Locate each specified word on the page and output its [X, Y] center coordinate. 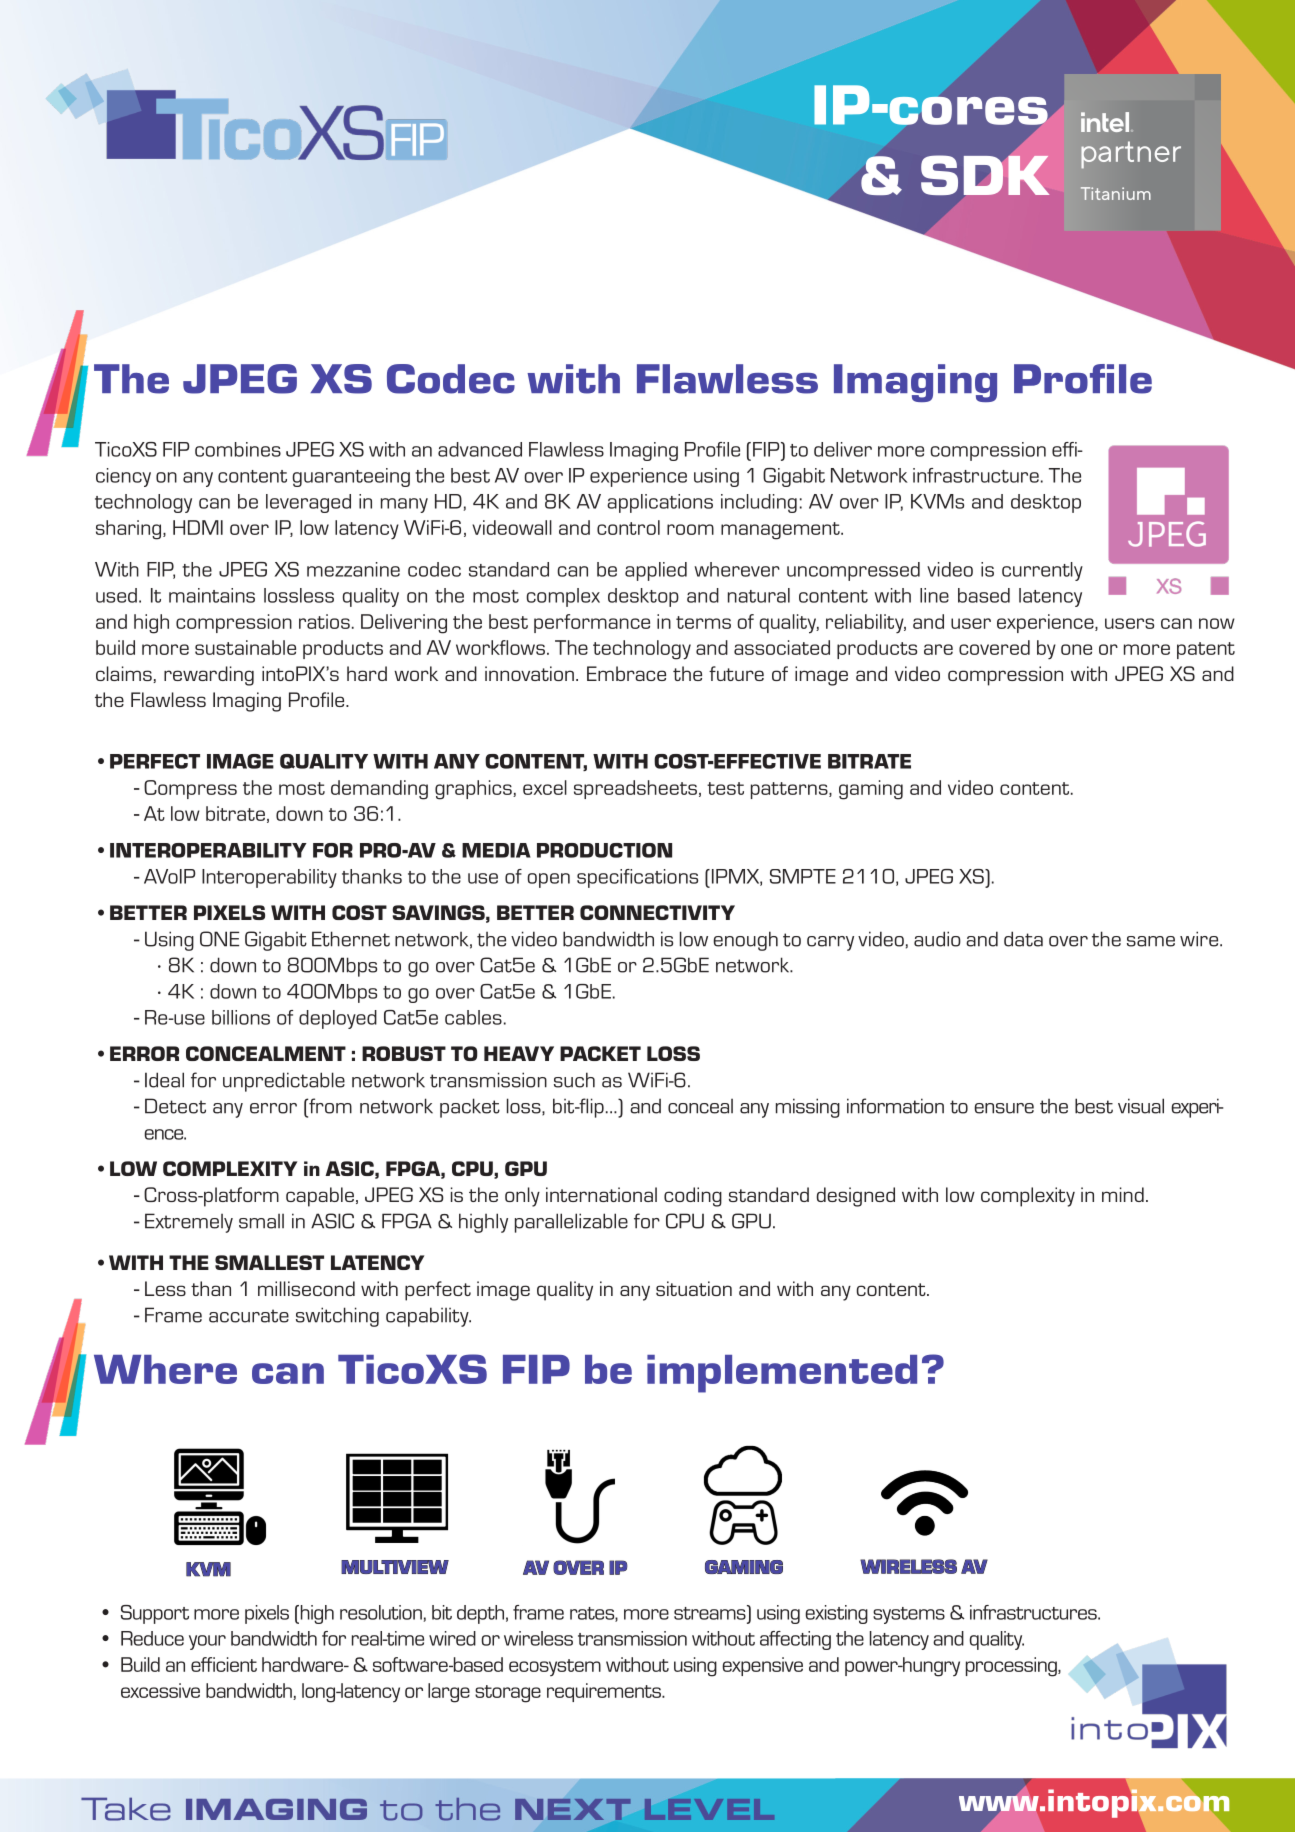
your [207, 1642]
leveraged [308, 503]
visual [1141, 1106]
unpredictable [284, 1082]
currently [1042, 571]
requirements [605, 1692]
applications [660, 503]
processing [1012, 1667]
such [574, 1080]
